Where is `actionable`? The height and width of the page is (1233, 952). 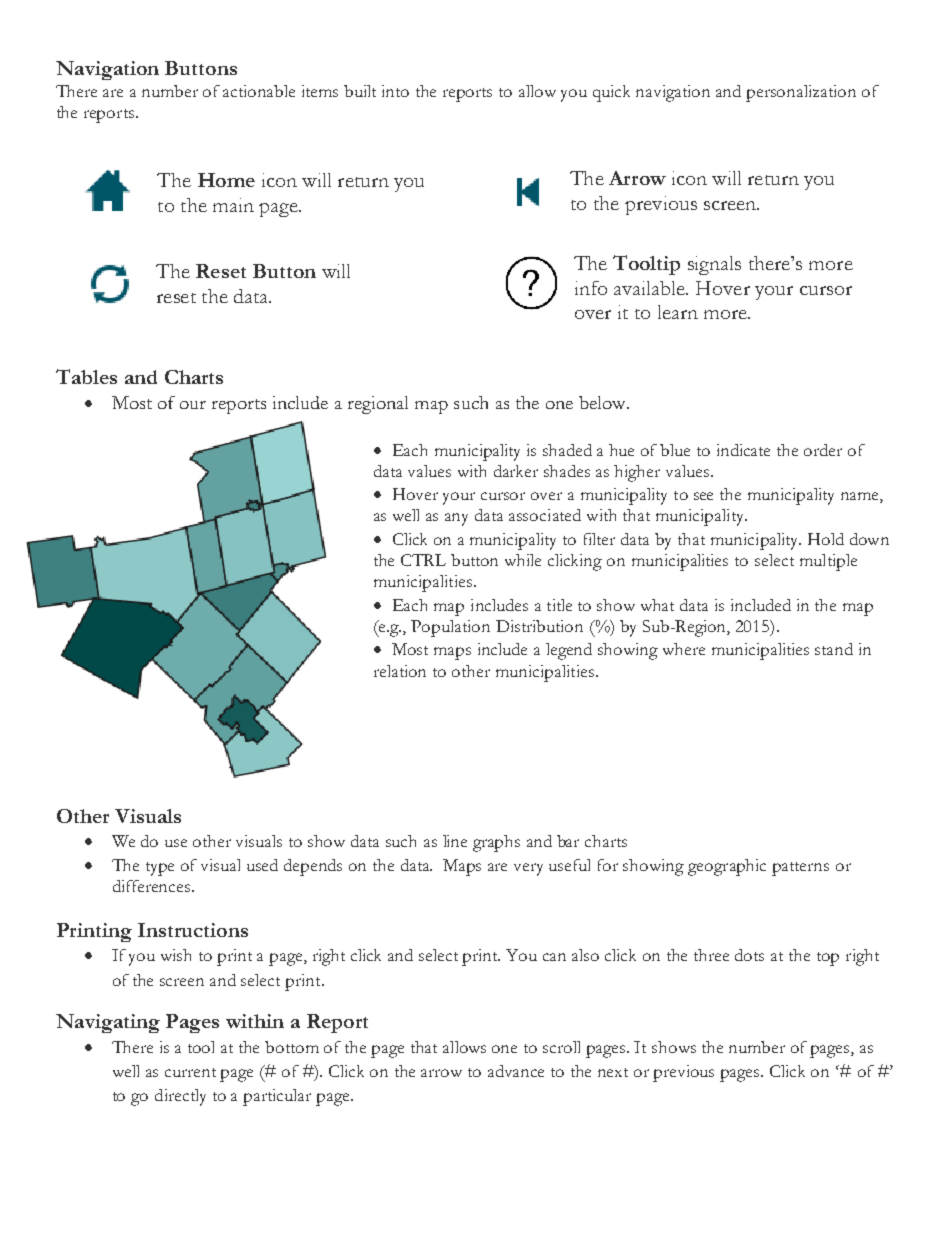 actionable is located at coordinates (259, 91).
